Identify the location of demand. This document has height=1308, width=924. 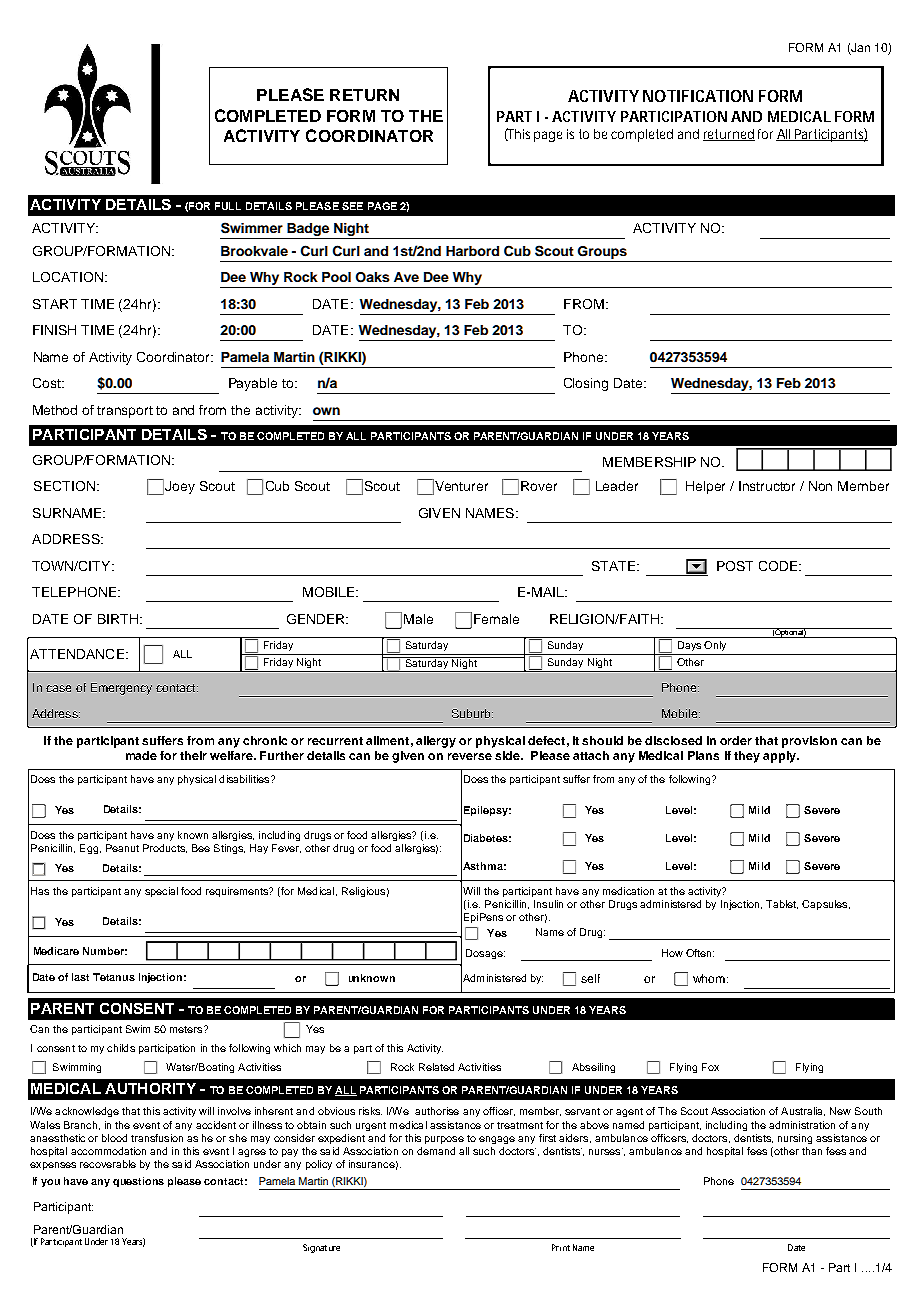
(436, 1151).
